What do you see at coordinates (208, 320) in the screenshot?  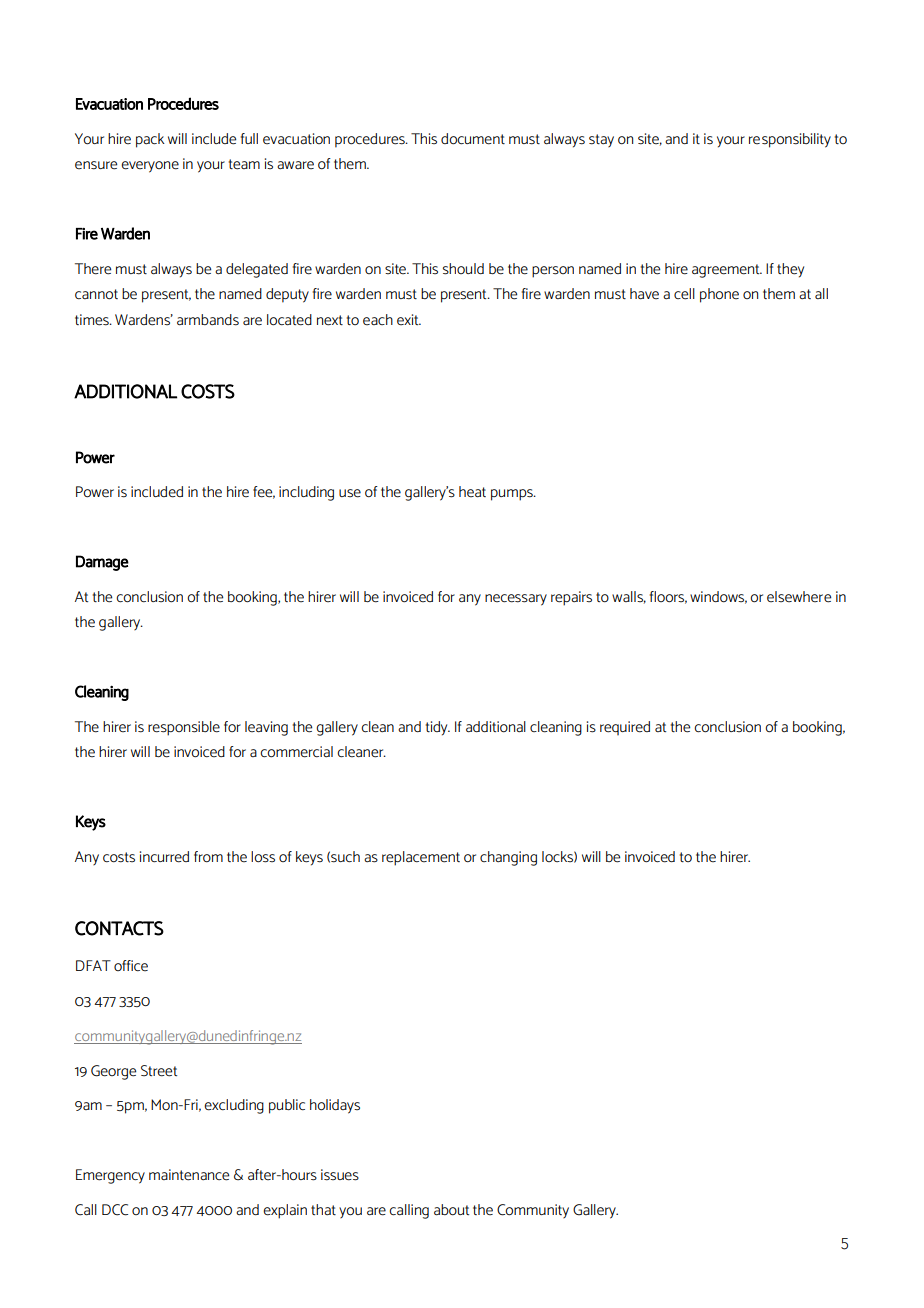 I see `armbands` at bounding box center [208, 320].
